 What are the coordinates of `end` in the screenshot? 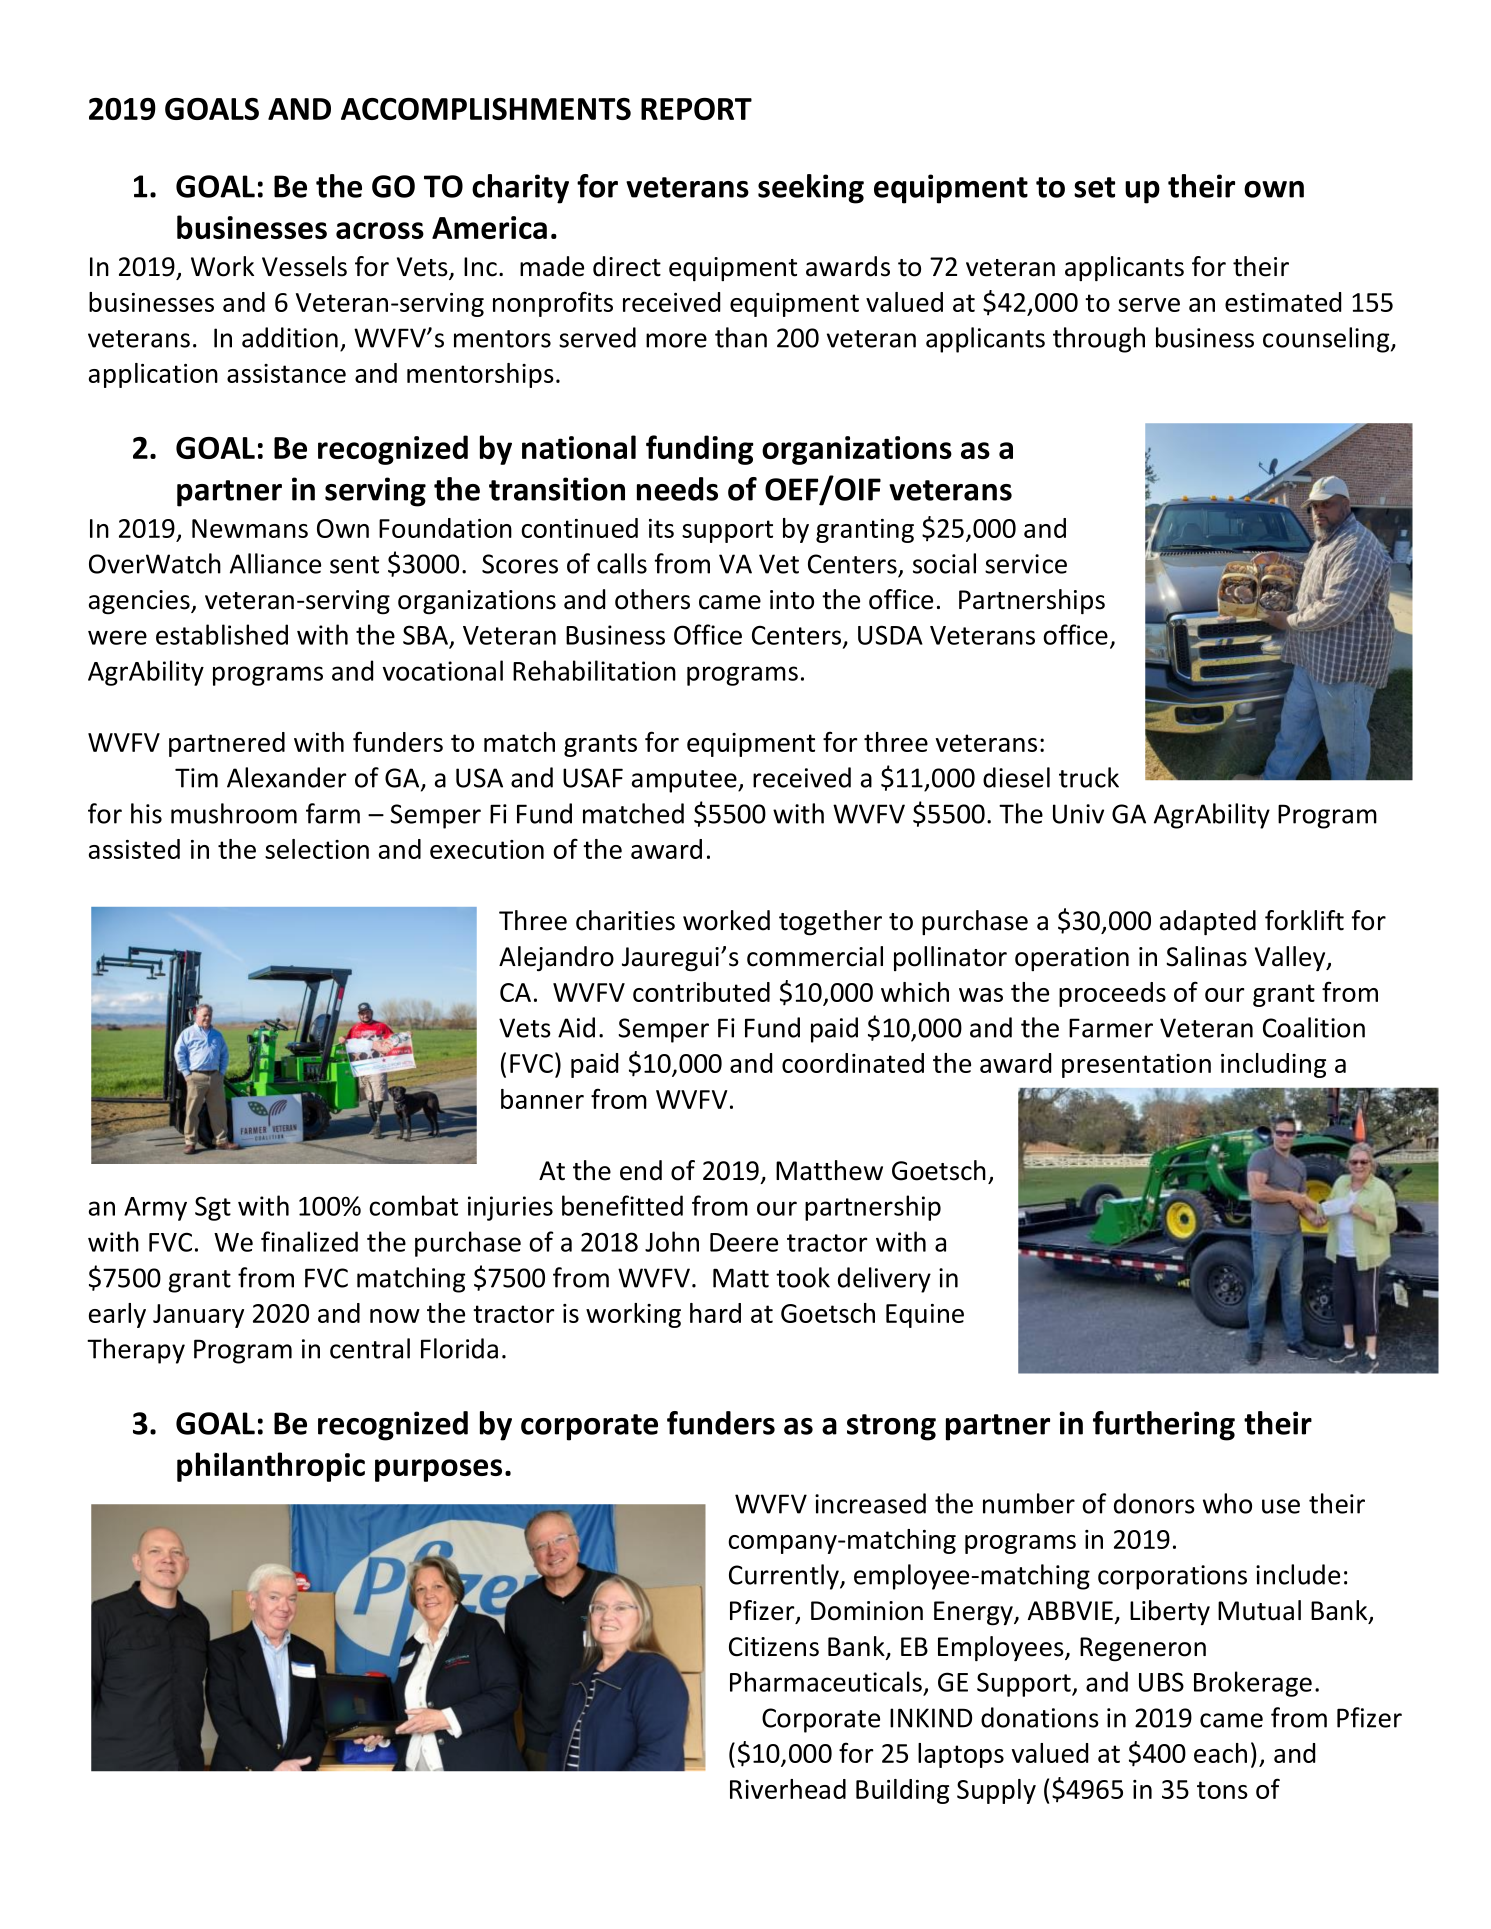 It's located at (641, 1170).
